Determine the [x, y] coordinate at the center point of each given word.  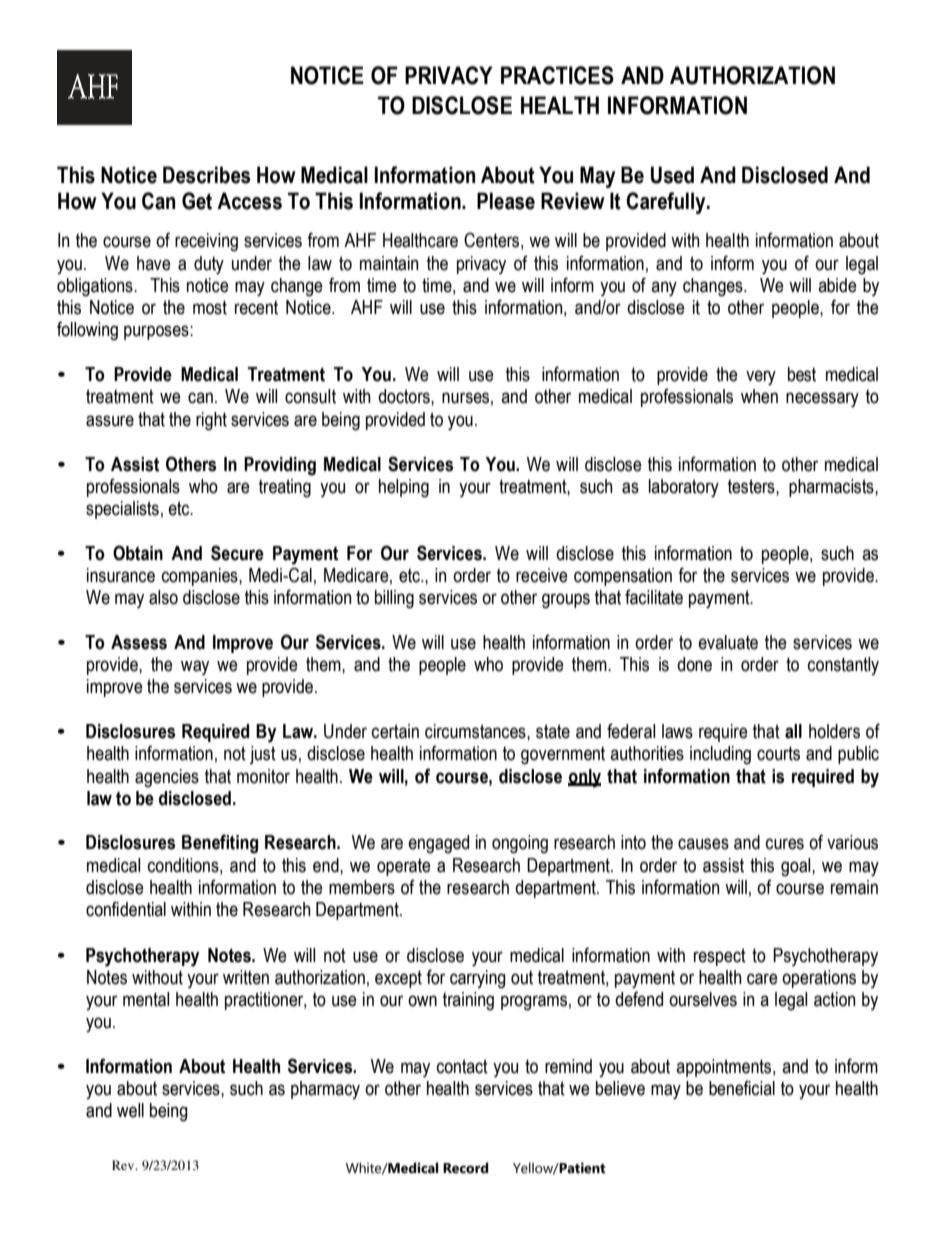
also [163, 597]
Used [672, 175]
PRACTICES [557, 75]
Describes [206, 175]
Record [466, 1168]
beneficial [742, 1088]
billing [394, 599]
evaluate [728, 642]
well [130, 1110]
